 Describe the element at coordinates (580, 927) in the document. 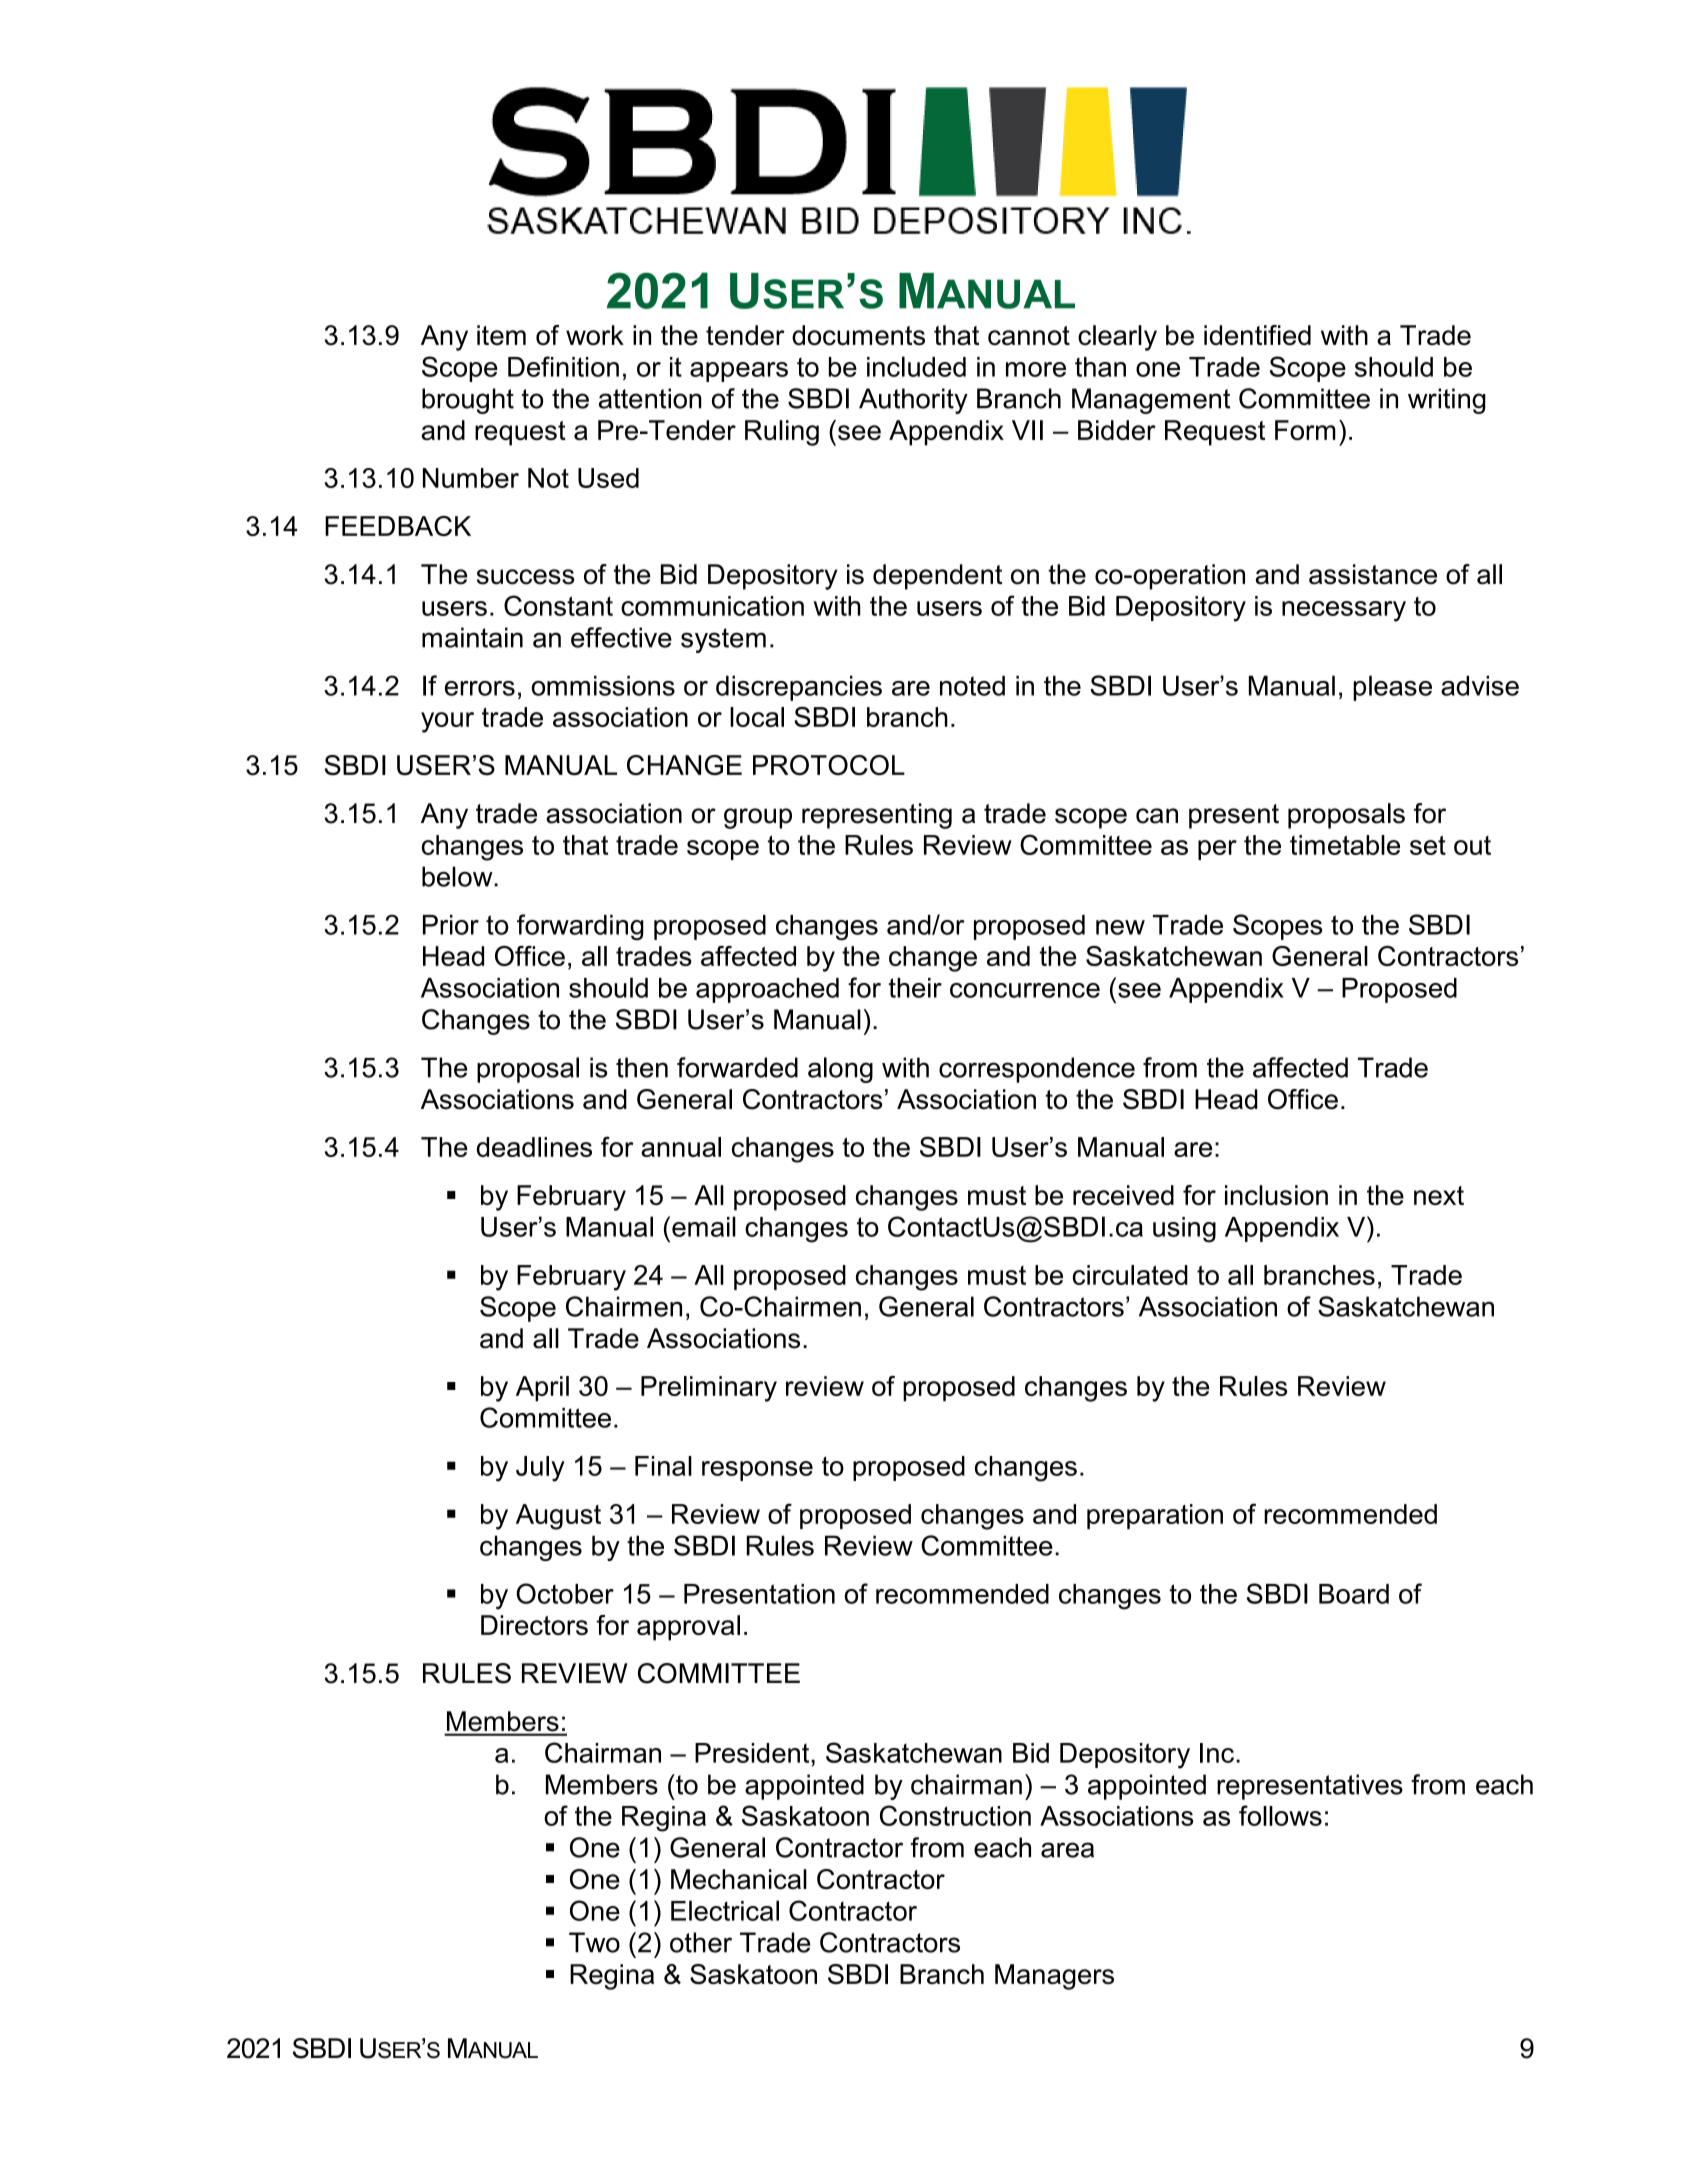

I see `forwarding` at that location.
